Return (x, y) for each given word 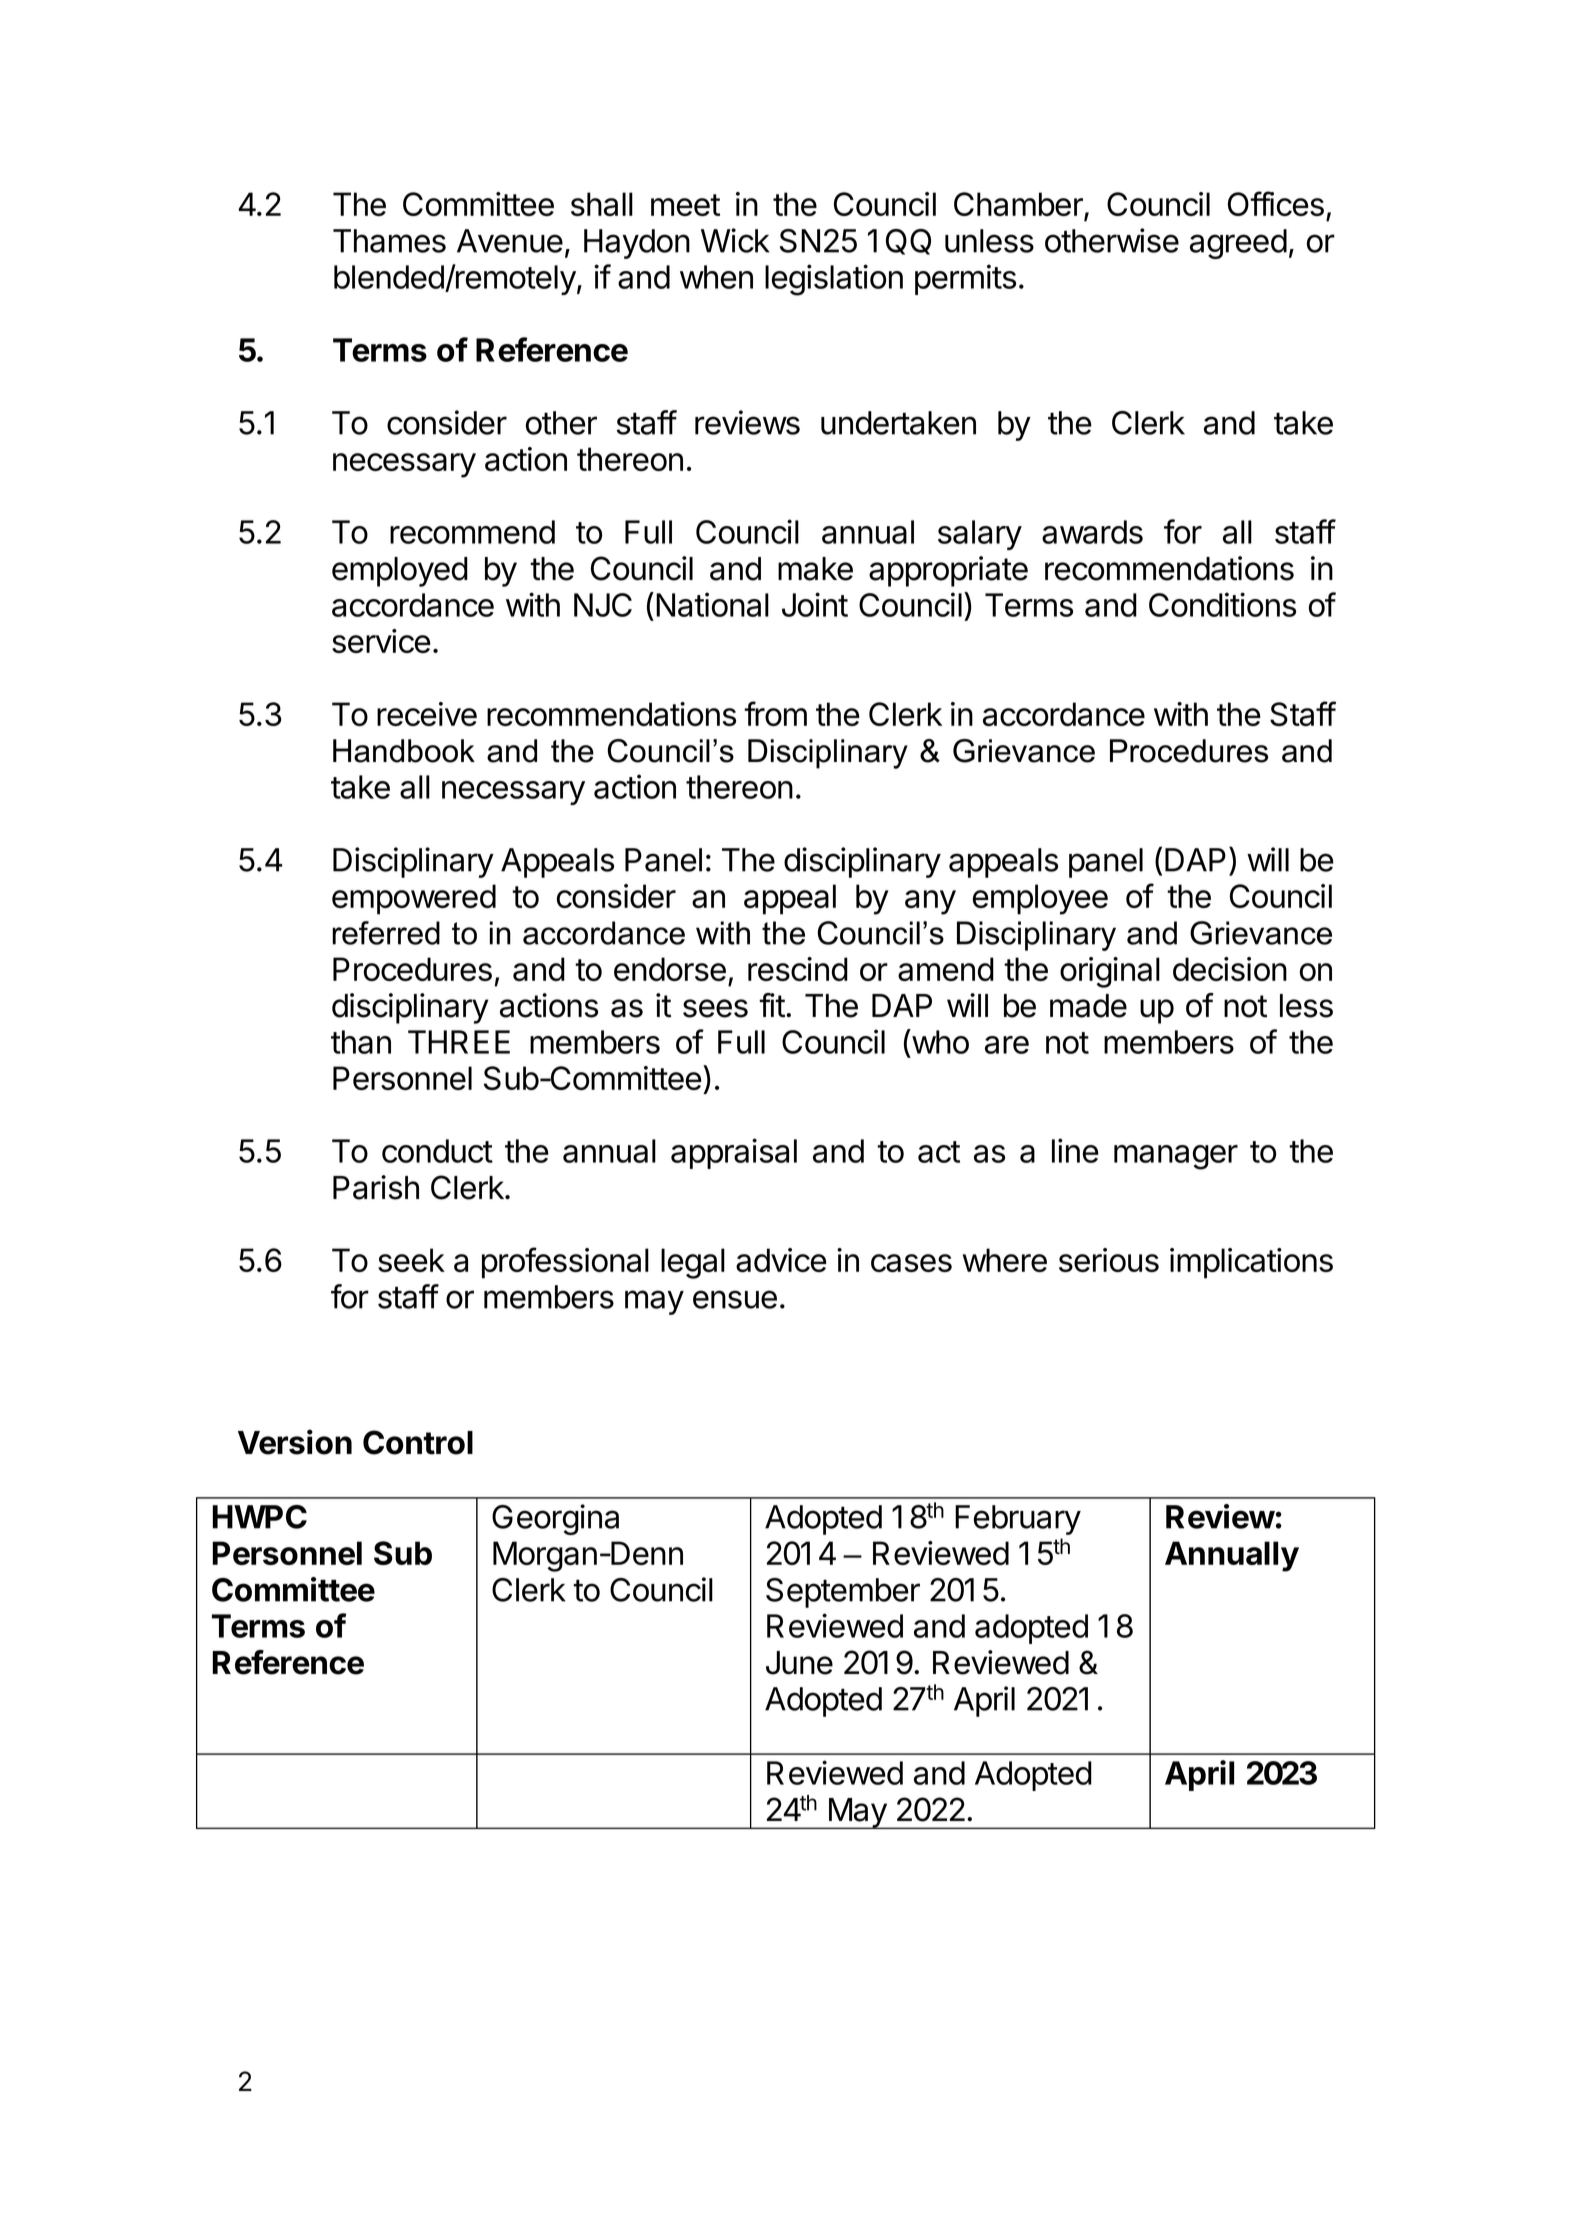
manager (1176, 1157)
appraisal (734, 1153)
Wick (735, 240)
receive (427, 714)
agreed (1238, 244)
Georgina (555, 1519)
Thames (389, 241)
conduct (437, 1151)
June (799, 1663)
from (775, 713)
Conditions (1222, 604)
